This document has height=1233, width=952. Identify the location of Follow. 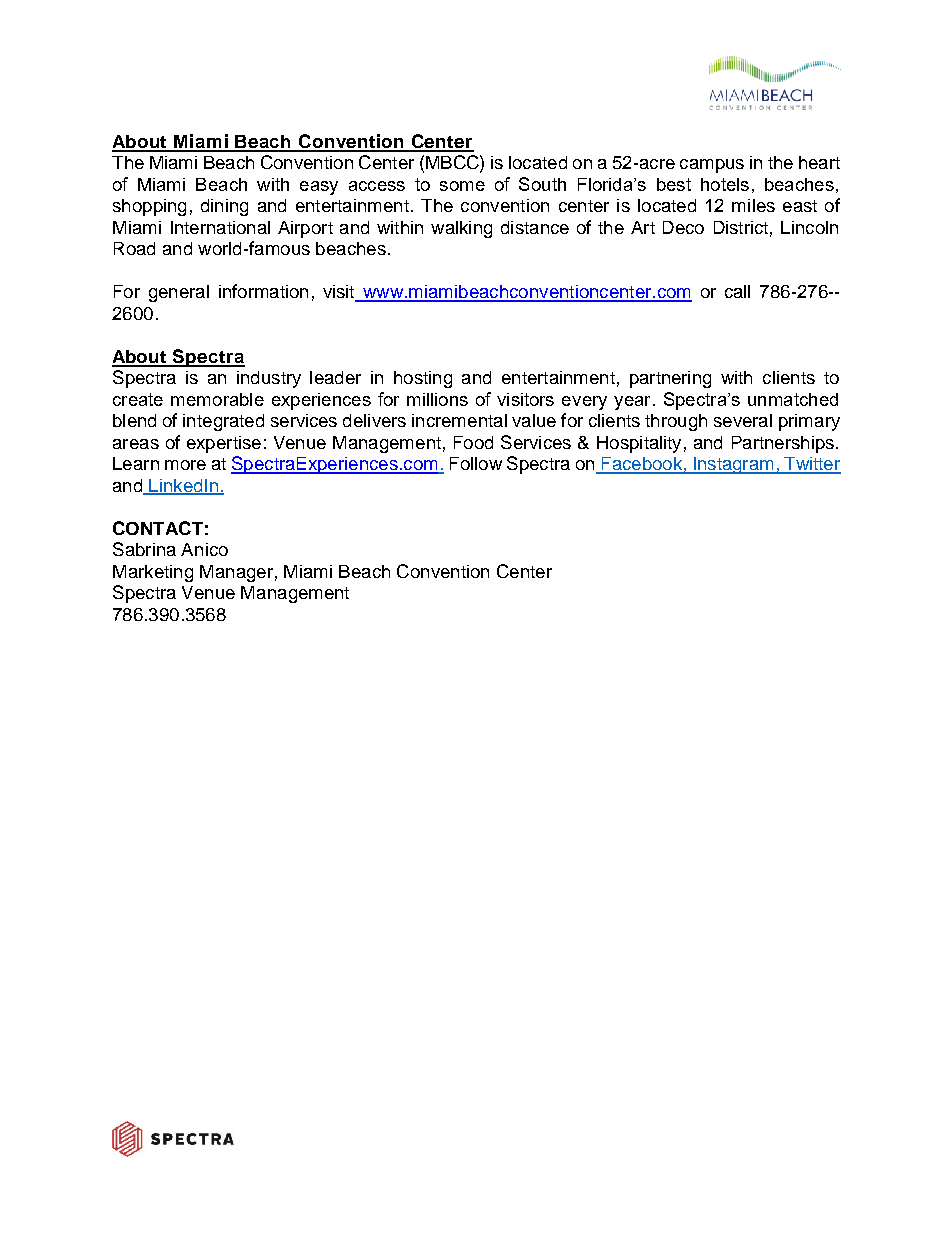
(476, 463).
